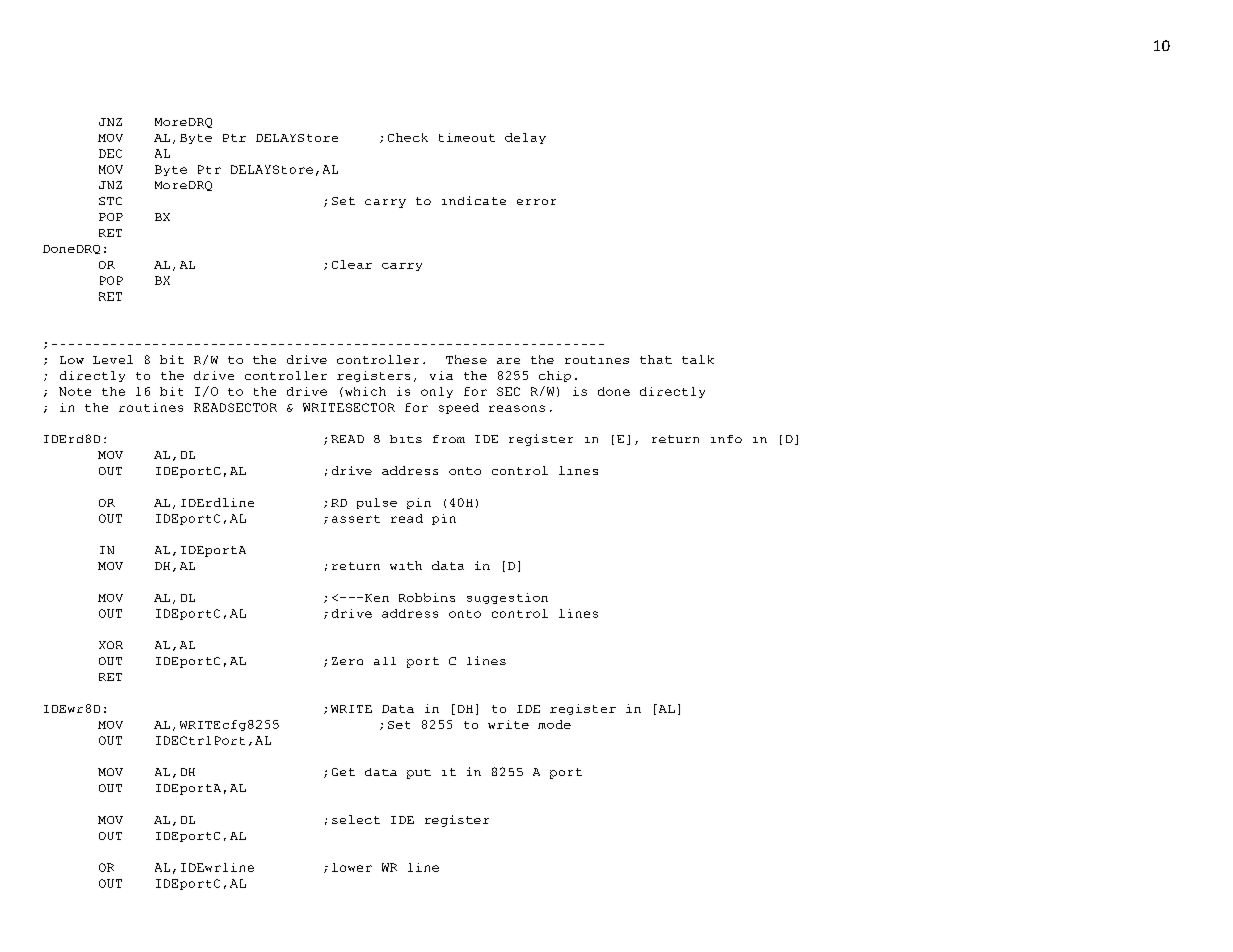 The image size is (1233, 952). What do you see at coordinates (466, 359) in the screenshot?
I see `These` at bounding box center [466, 359].
